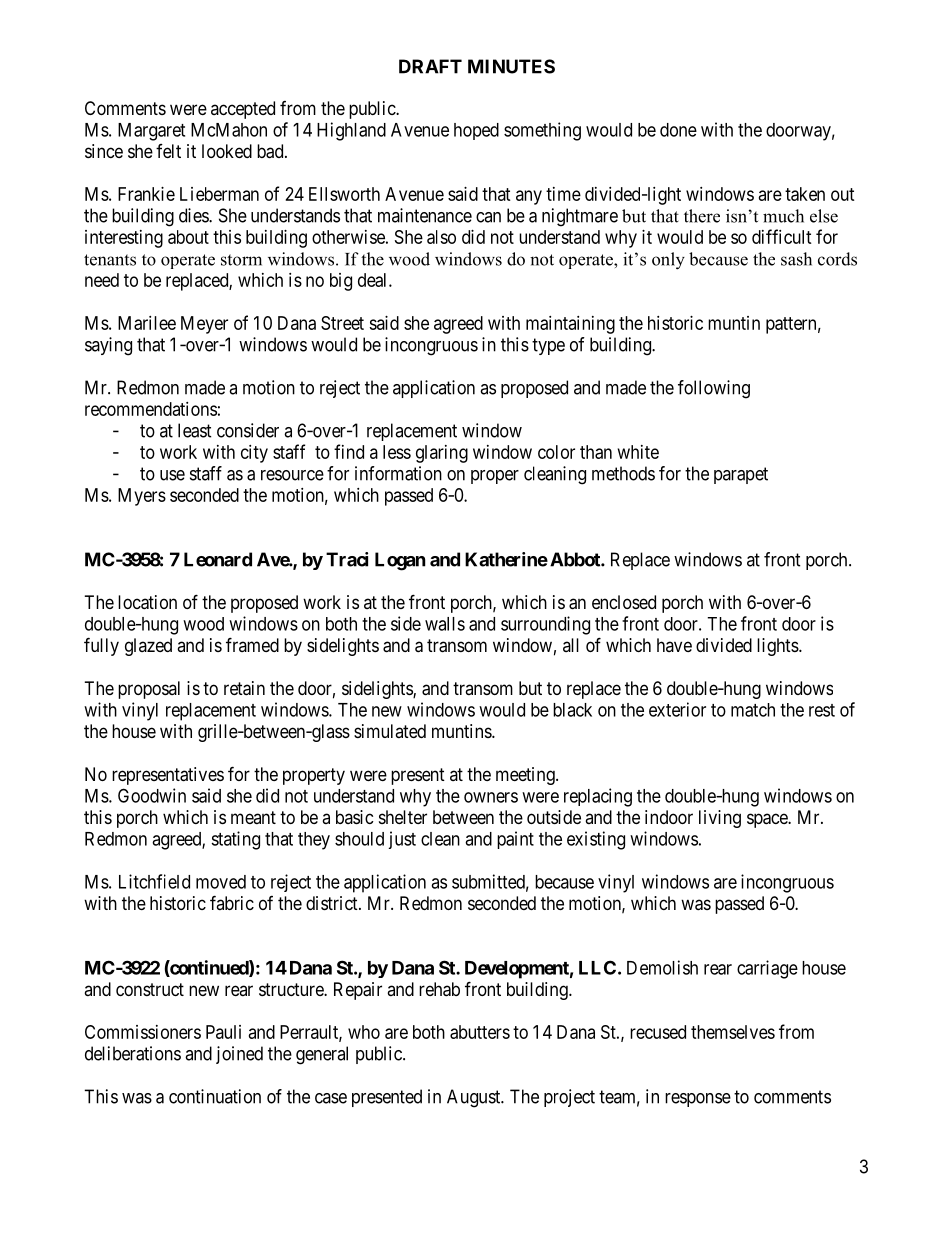 This document has width=952, height=1233. I want to click on accepted, so click(243, 110).
